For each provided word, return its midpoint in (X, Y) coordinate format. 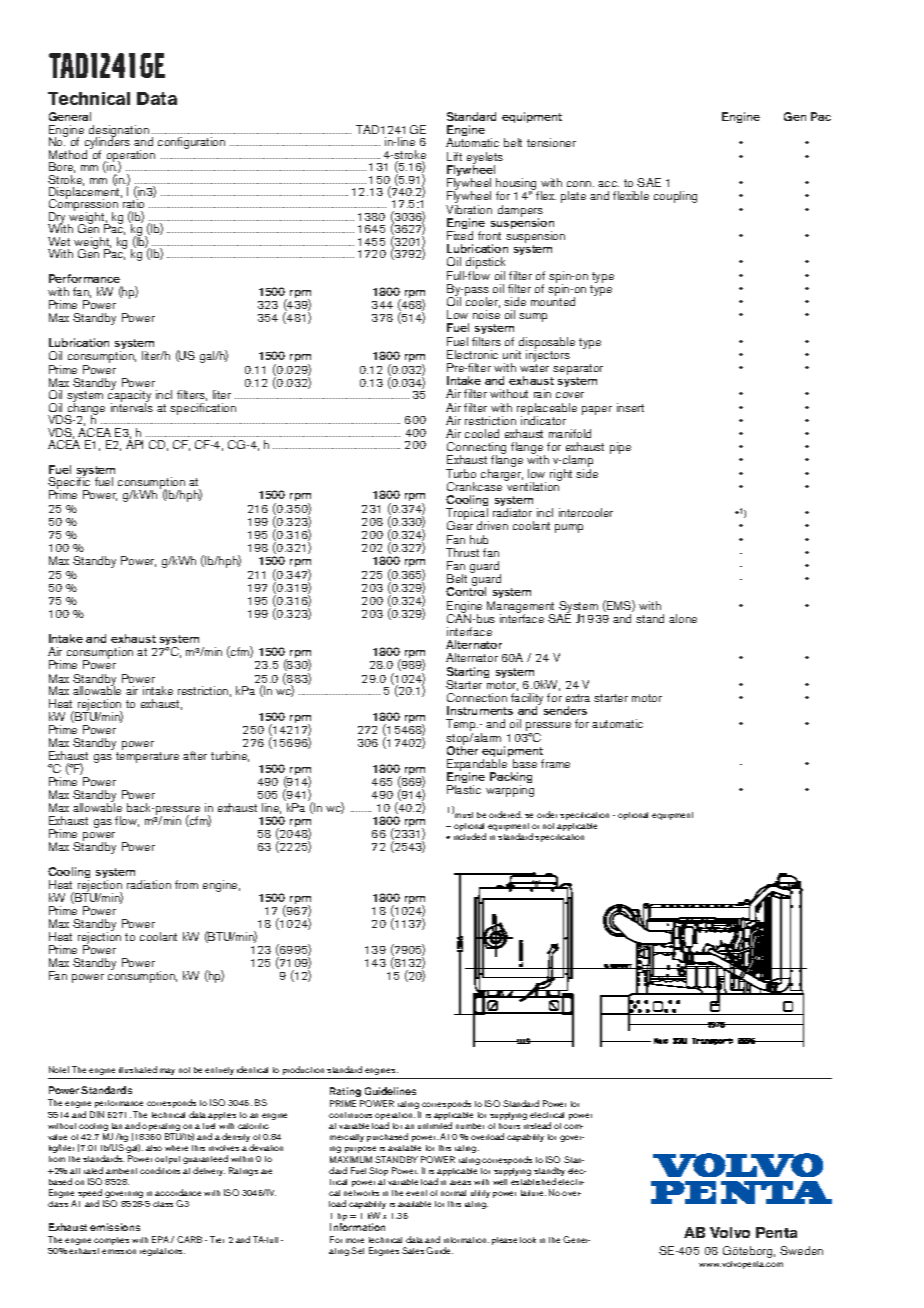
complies (111, 1241)
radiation (149, 884)
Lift (454, 156)
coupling (675, 197)
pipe (620, 448)
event (416, 1193)
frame (555, 763)
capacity (129, 397)
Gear (460, 525)
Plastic (464, 789)
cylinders (107, 144)
